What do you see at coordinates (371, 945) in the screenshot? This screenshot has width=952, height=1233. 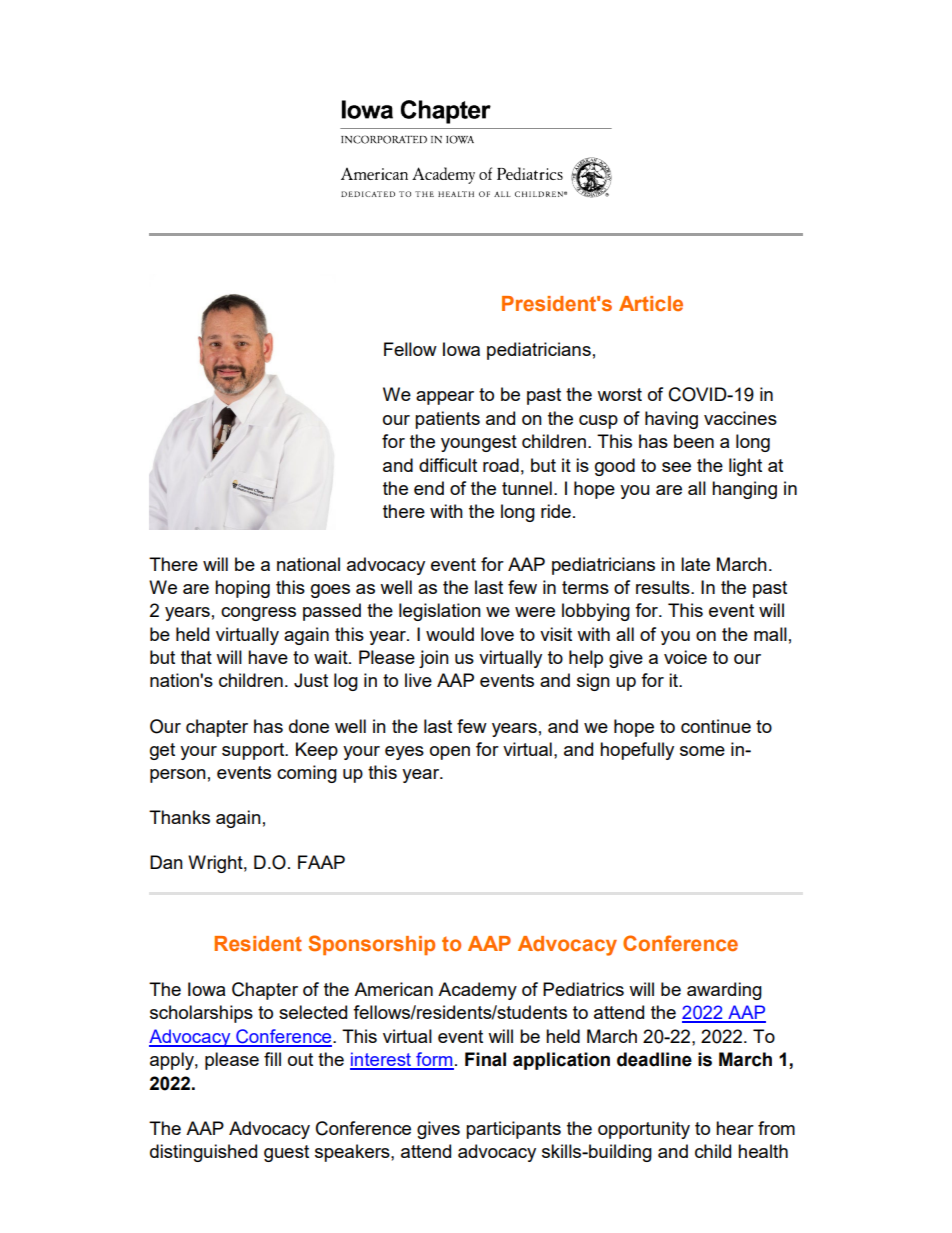 I see `Sponsorship` at bounding box center [371, 945].
